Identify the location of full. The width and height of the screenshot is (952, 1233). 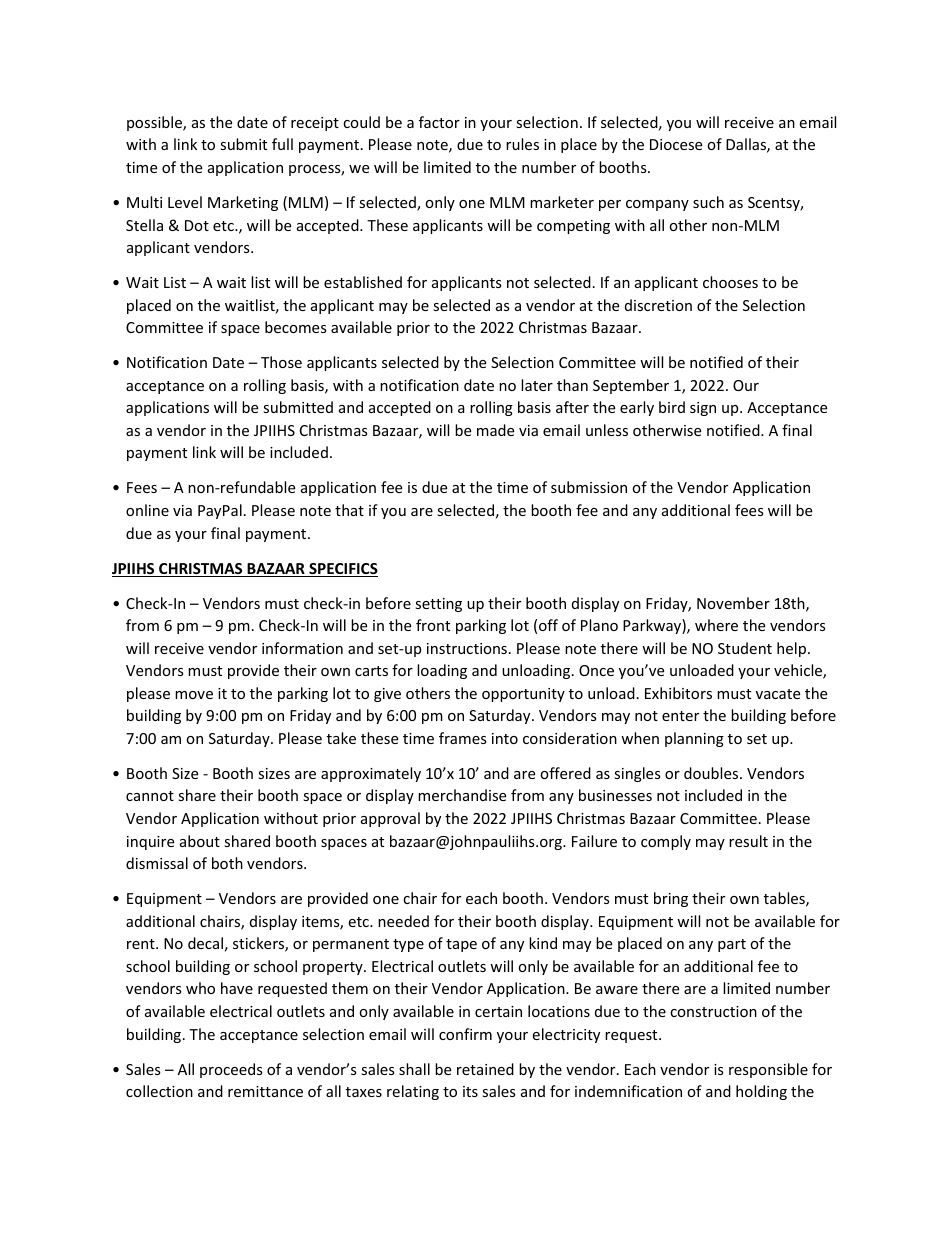
(282, 144).
